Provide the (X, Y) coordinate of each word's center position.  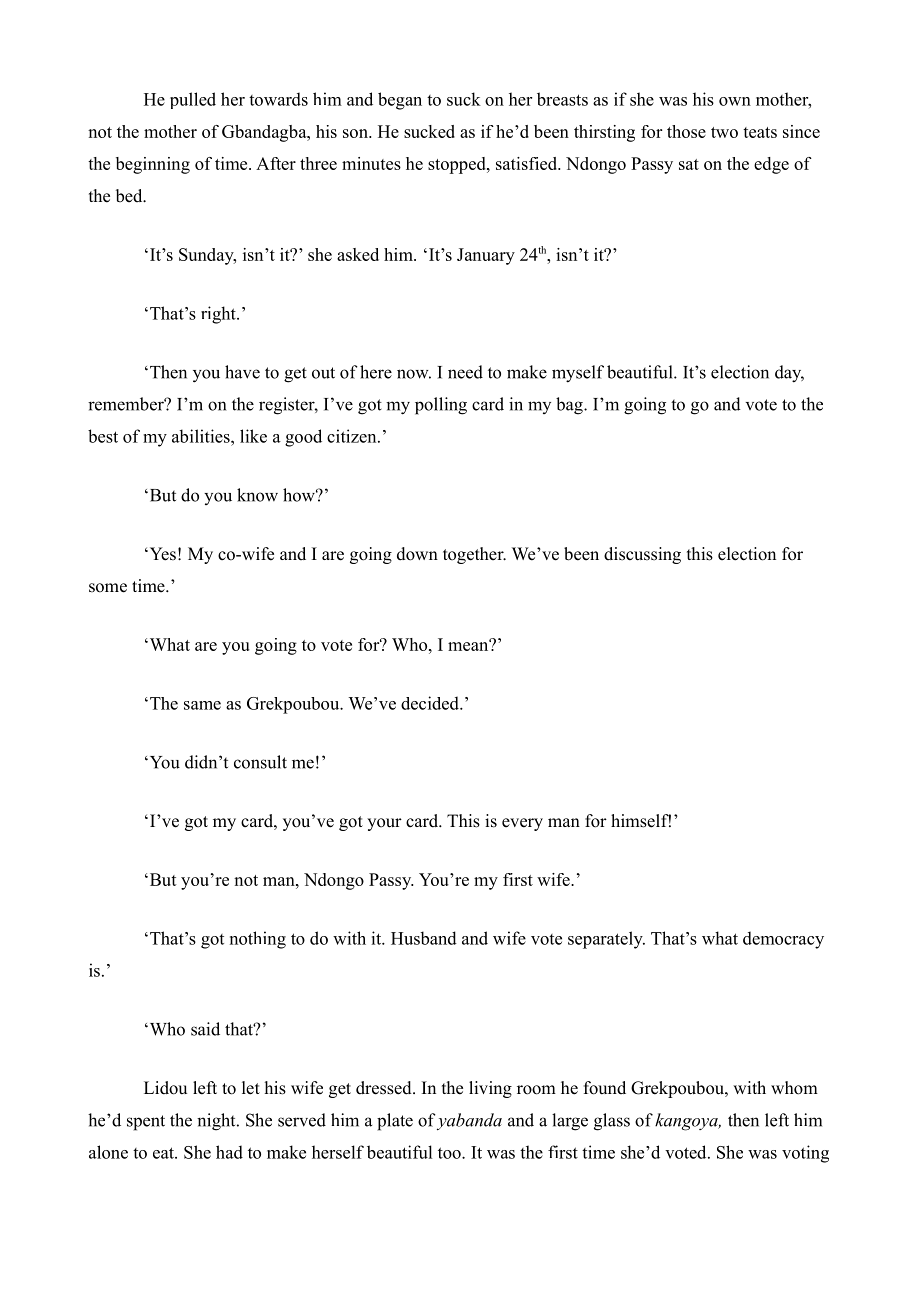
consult (260, 762)
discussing (642, 555)
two (724, 132)
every (522, 824)
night (217, 1122)
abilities (202, 436)
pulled (193, 100)
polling (441, 406)
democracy (783, 940)
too (450, 1153)
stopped (458, 165)
